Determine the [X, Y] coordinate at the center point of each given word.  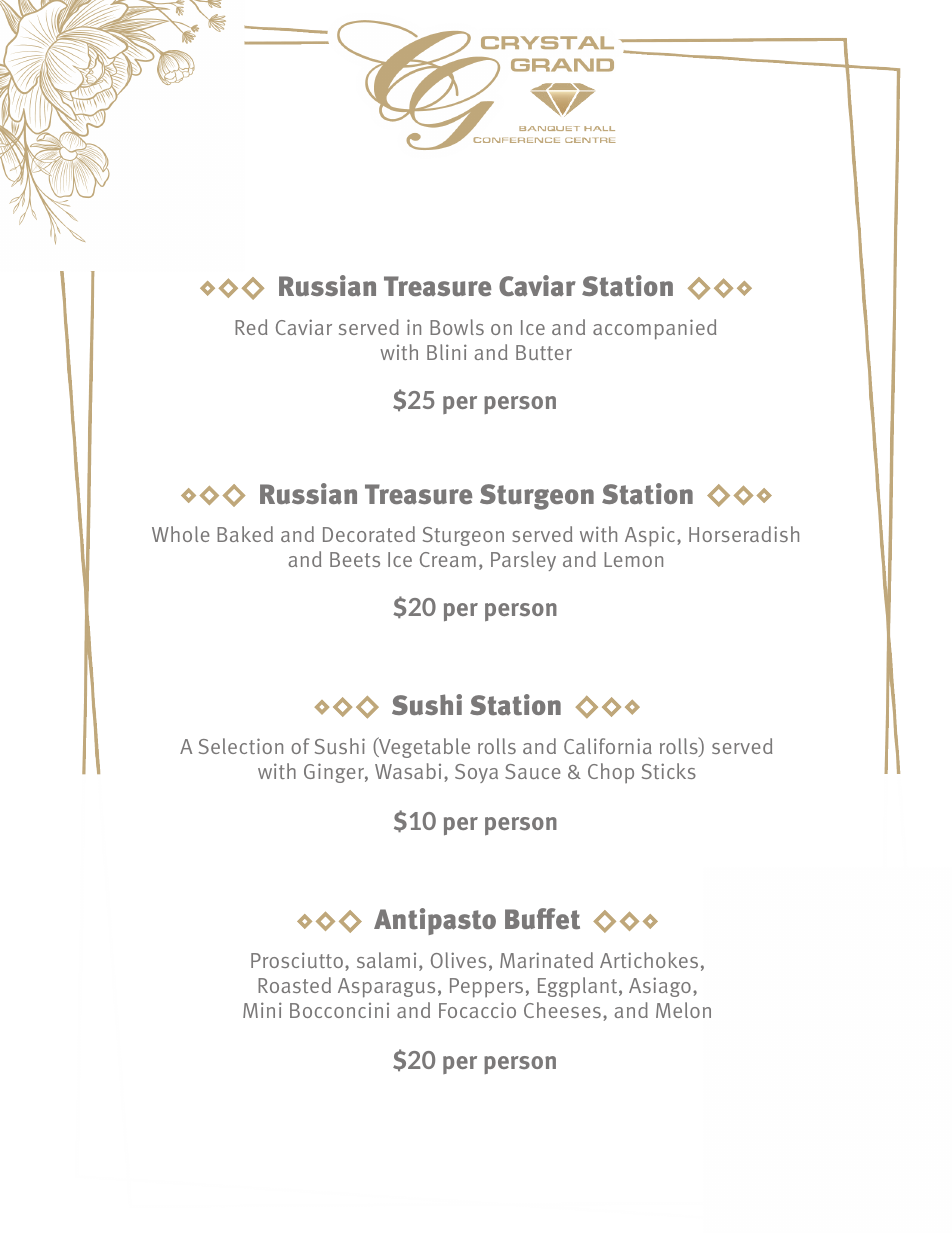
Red [251, 327]
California [608, 746]
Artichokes [649, 960]
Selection [241, 746]
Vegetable [423, 747]
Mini [262, 1010]
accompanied [654, 329]
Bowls [457, 327]
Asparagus [386, 988]
